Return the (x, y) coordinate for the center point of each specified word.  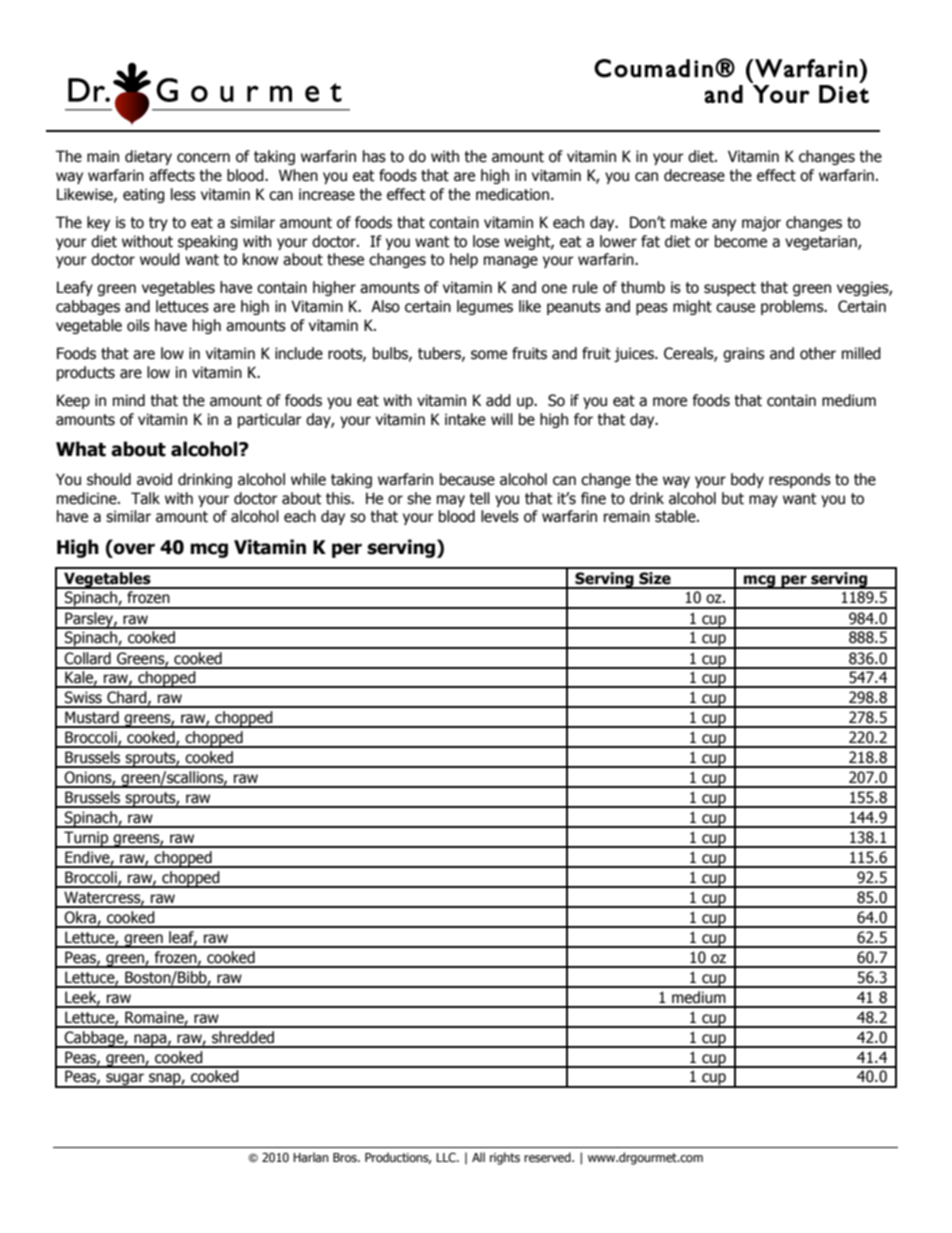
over (134, 549)
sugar (125, 1080)
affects (172, 175)
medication (512, 194)
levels (500, 516)
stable (676, 516)
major (761, 223)
